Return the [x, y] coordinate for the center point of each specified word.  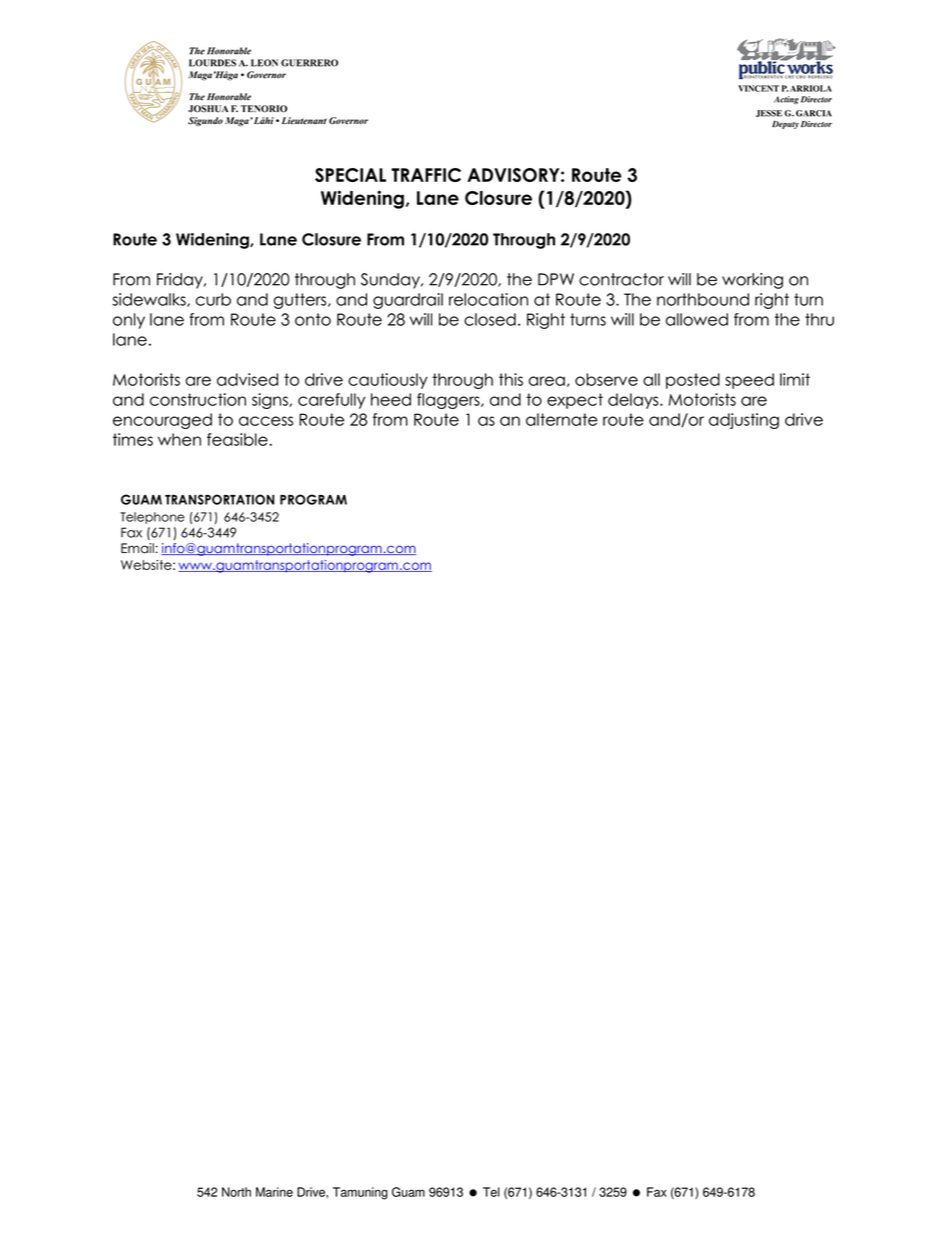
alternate [562, 419]
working [752, 281]
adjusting [744, 421]
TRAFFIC [426, 175]
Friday [181, 281]
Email [137, 548]
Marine [274, 1192]
